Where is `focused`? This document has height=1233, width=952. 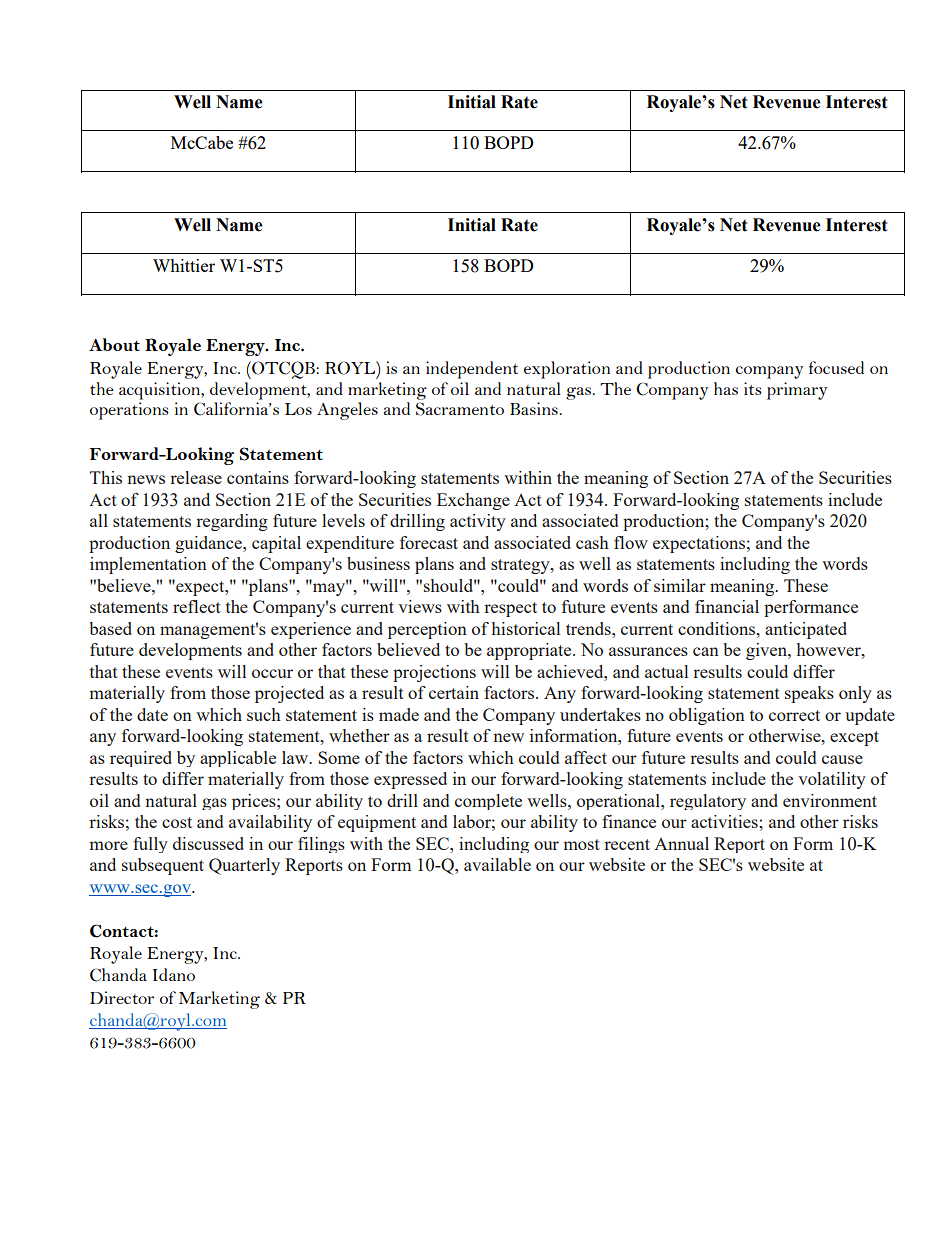 focused is located at coordinates (836, 367).
